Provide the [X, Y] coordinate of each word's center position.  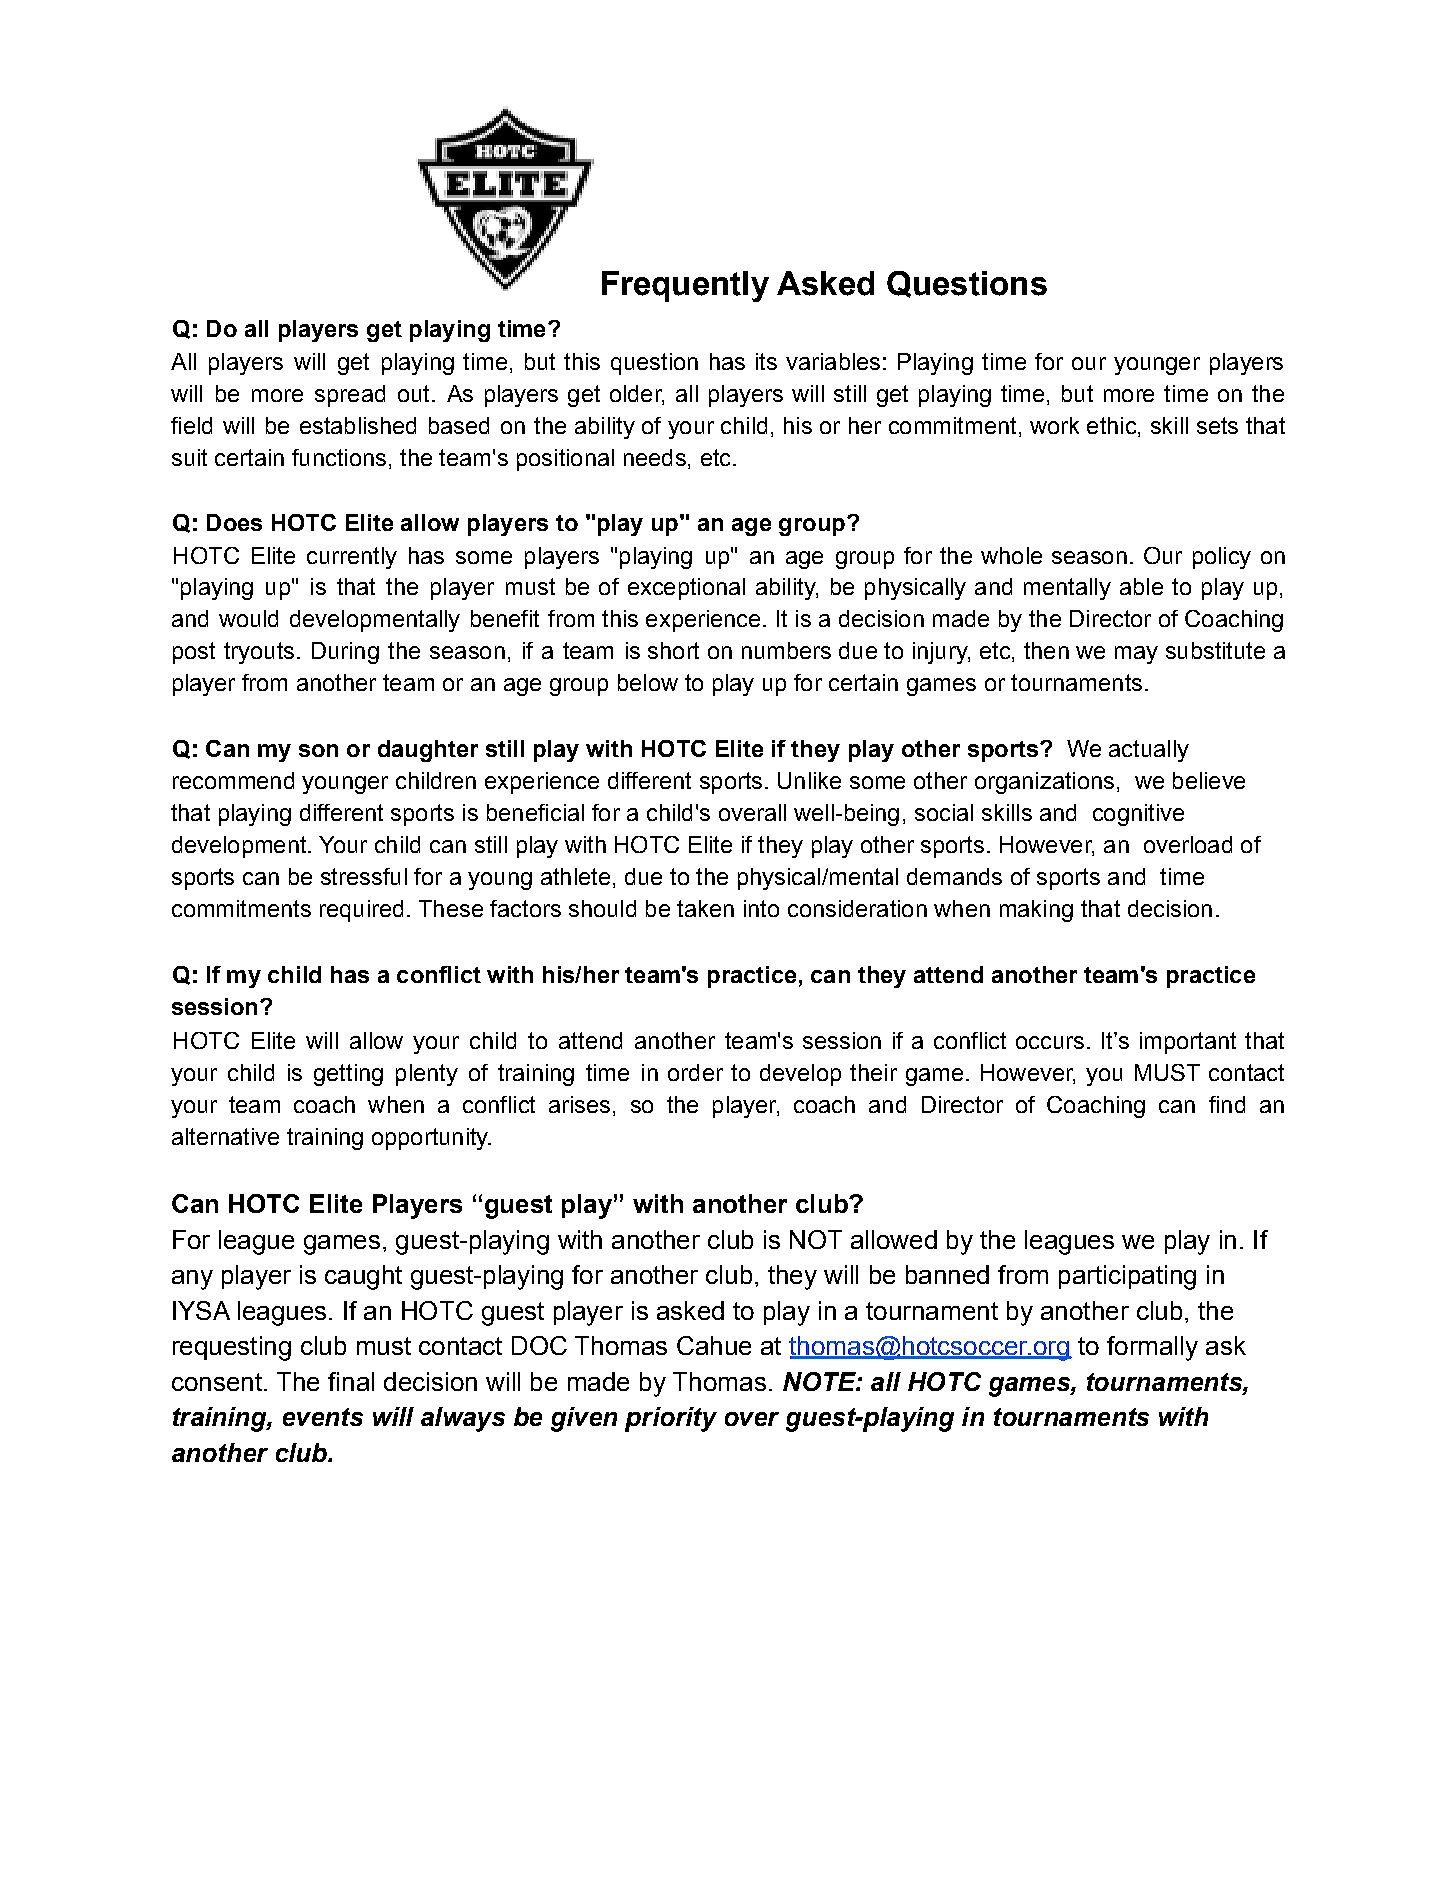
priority [671, 1419]
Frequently [685, 286]
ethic [1113, 425]
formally [1152, 1348]
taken [705, 908]
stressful [364, 876]
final [351, 1381]
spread [350, 396]
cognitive [1138, 815]
